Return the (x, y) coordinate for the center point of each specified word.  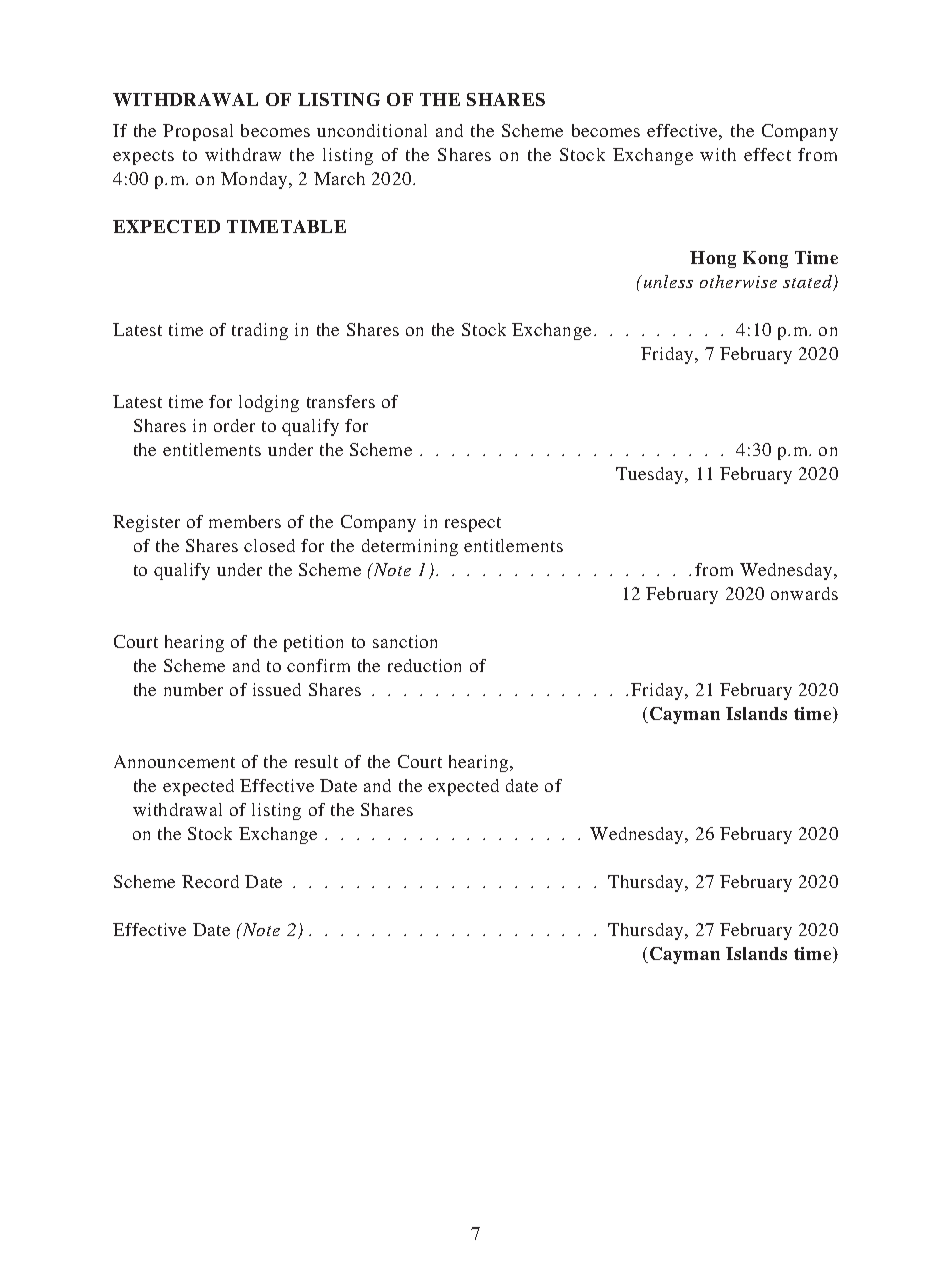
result (316, 761)
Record (210, 881)
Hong (713, 259)
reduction (424, 665)
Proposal (198, 132)
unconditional (372, 130)
